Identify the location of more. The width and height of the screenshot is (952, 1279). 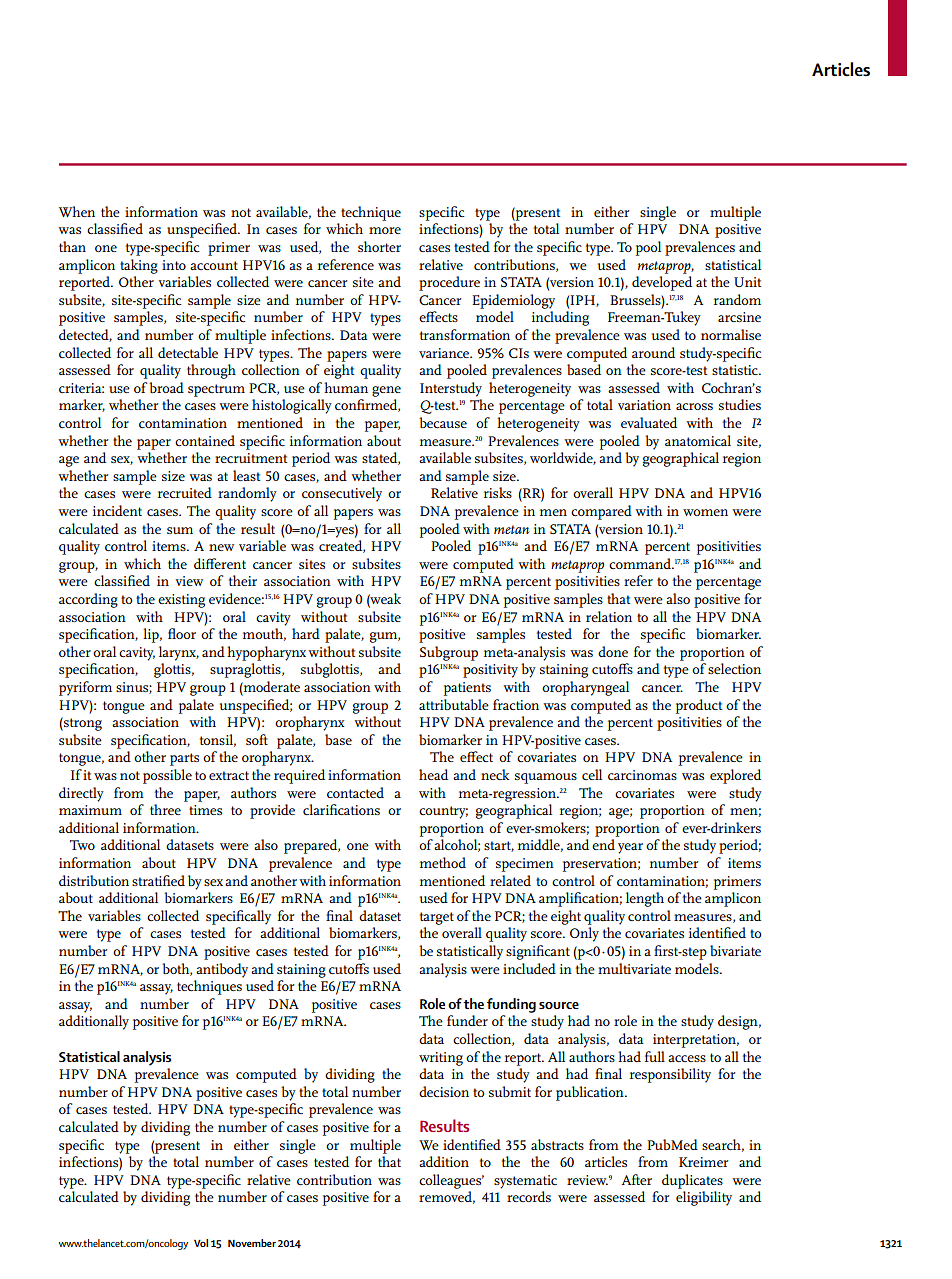
(385, 230).
